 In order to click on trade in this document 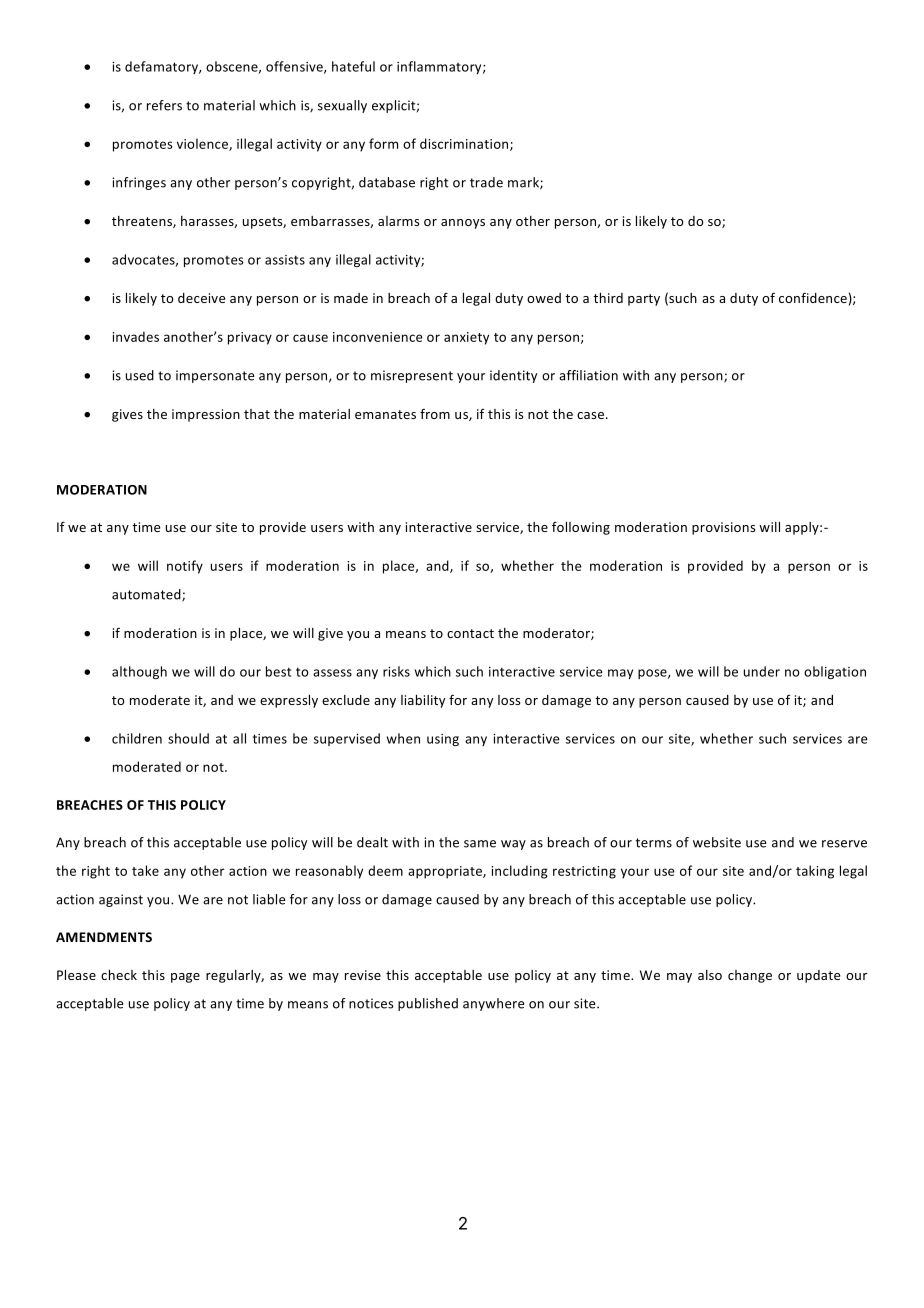, I will do `click(486, 182)`.
